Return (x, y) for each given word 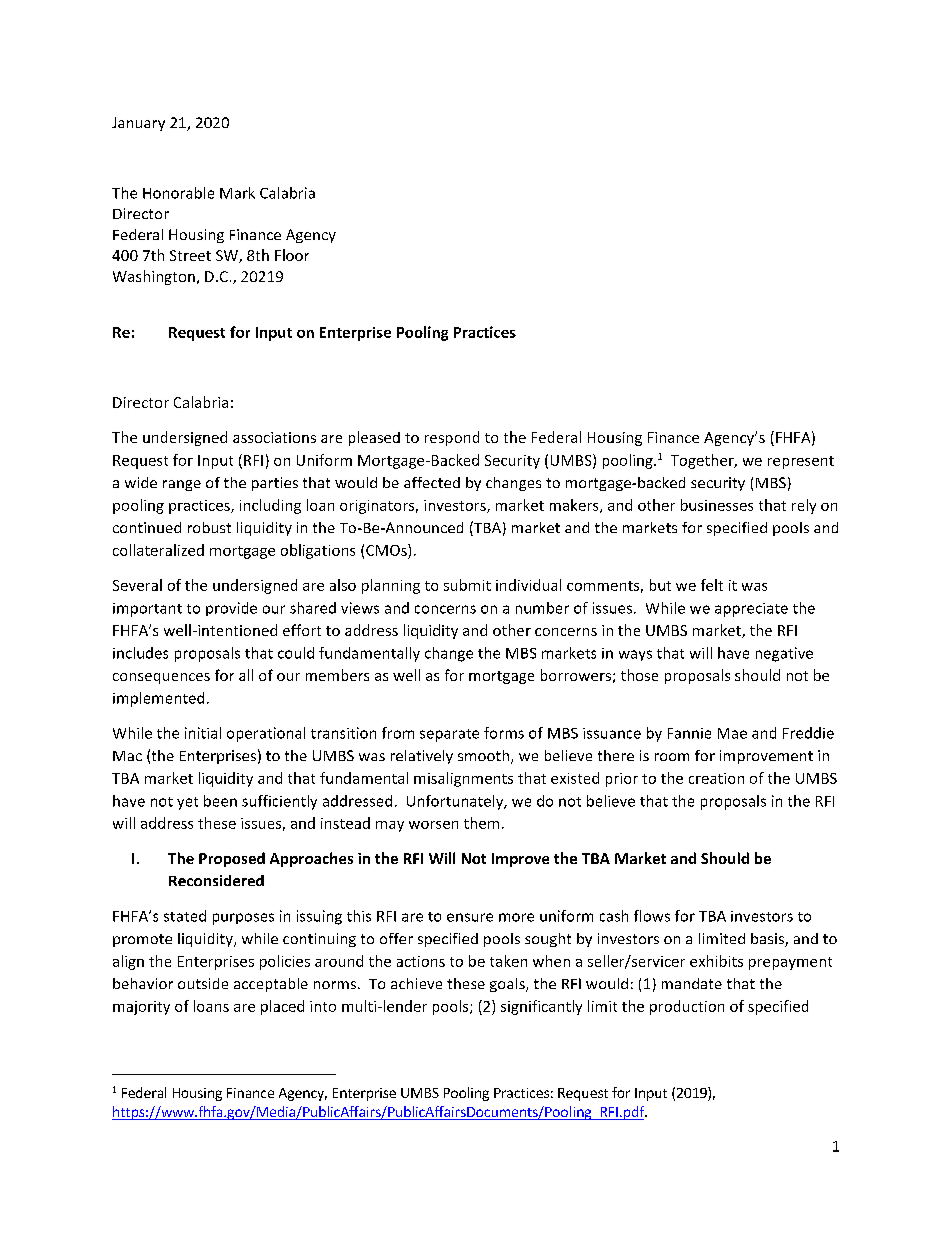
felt (712, 585)
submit (467, 585)
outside (203, 983)
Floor (292, 255)
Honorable (178, 193)
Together (703, 461)
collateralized (158, 550)
